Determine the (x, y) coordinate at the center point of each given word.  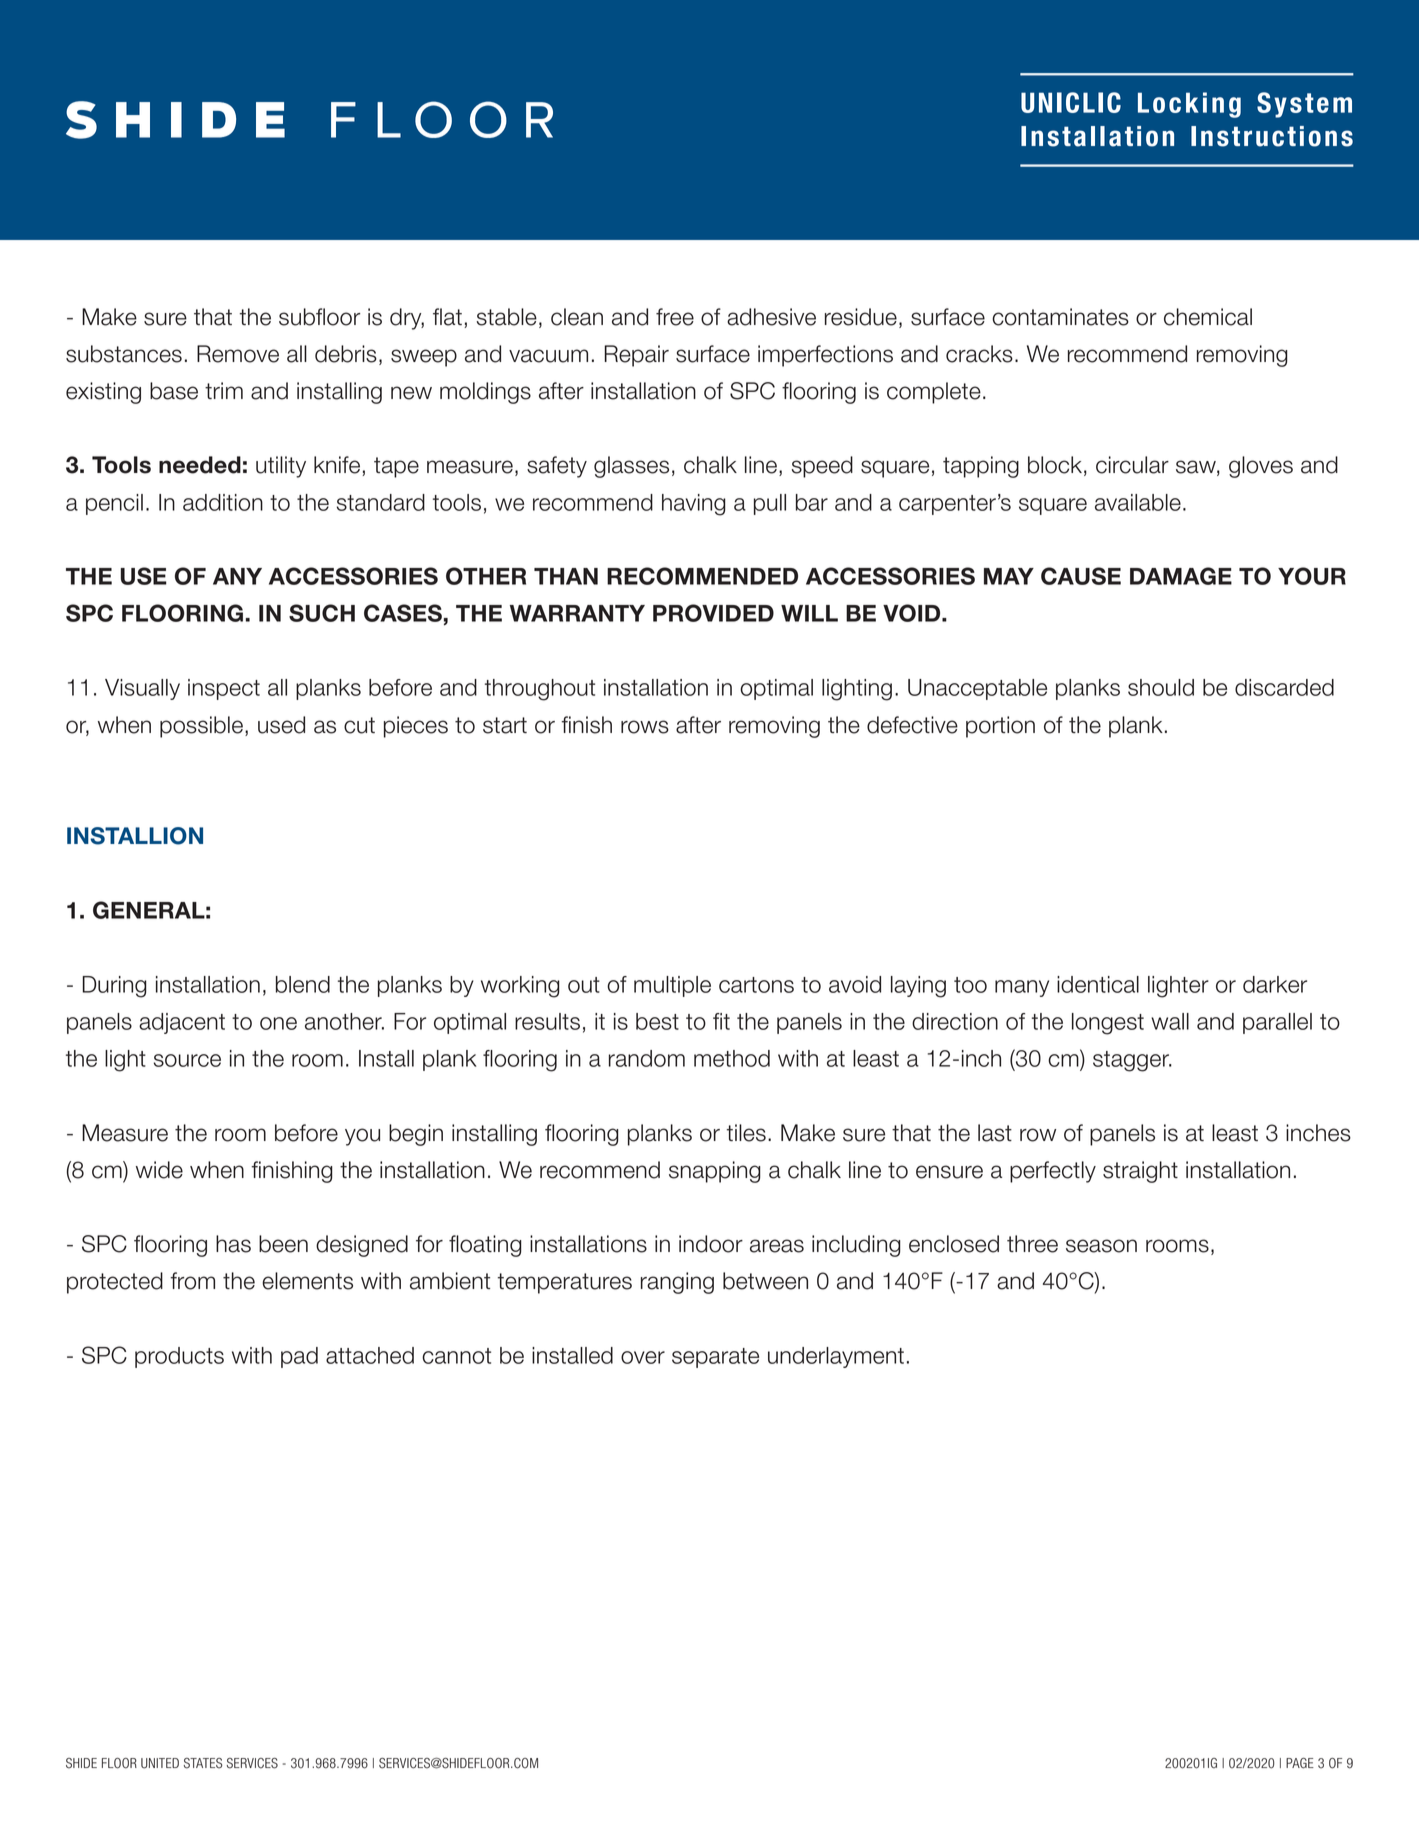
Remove (238, 354)
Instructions (1272, 136)
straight (1140, 1172)
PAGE (1300, 1763)
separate (715, 1358)
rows (645, 727)
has (233, 1244)
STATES (203, 1763)
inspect (224, 689)
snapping (715, 1172)
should (1161, 687)
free (675, 317)
